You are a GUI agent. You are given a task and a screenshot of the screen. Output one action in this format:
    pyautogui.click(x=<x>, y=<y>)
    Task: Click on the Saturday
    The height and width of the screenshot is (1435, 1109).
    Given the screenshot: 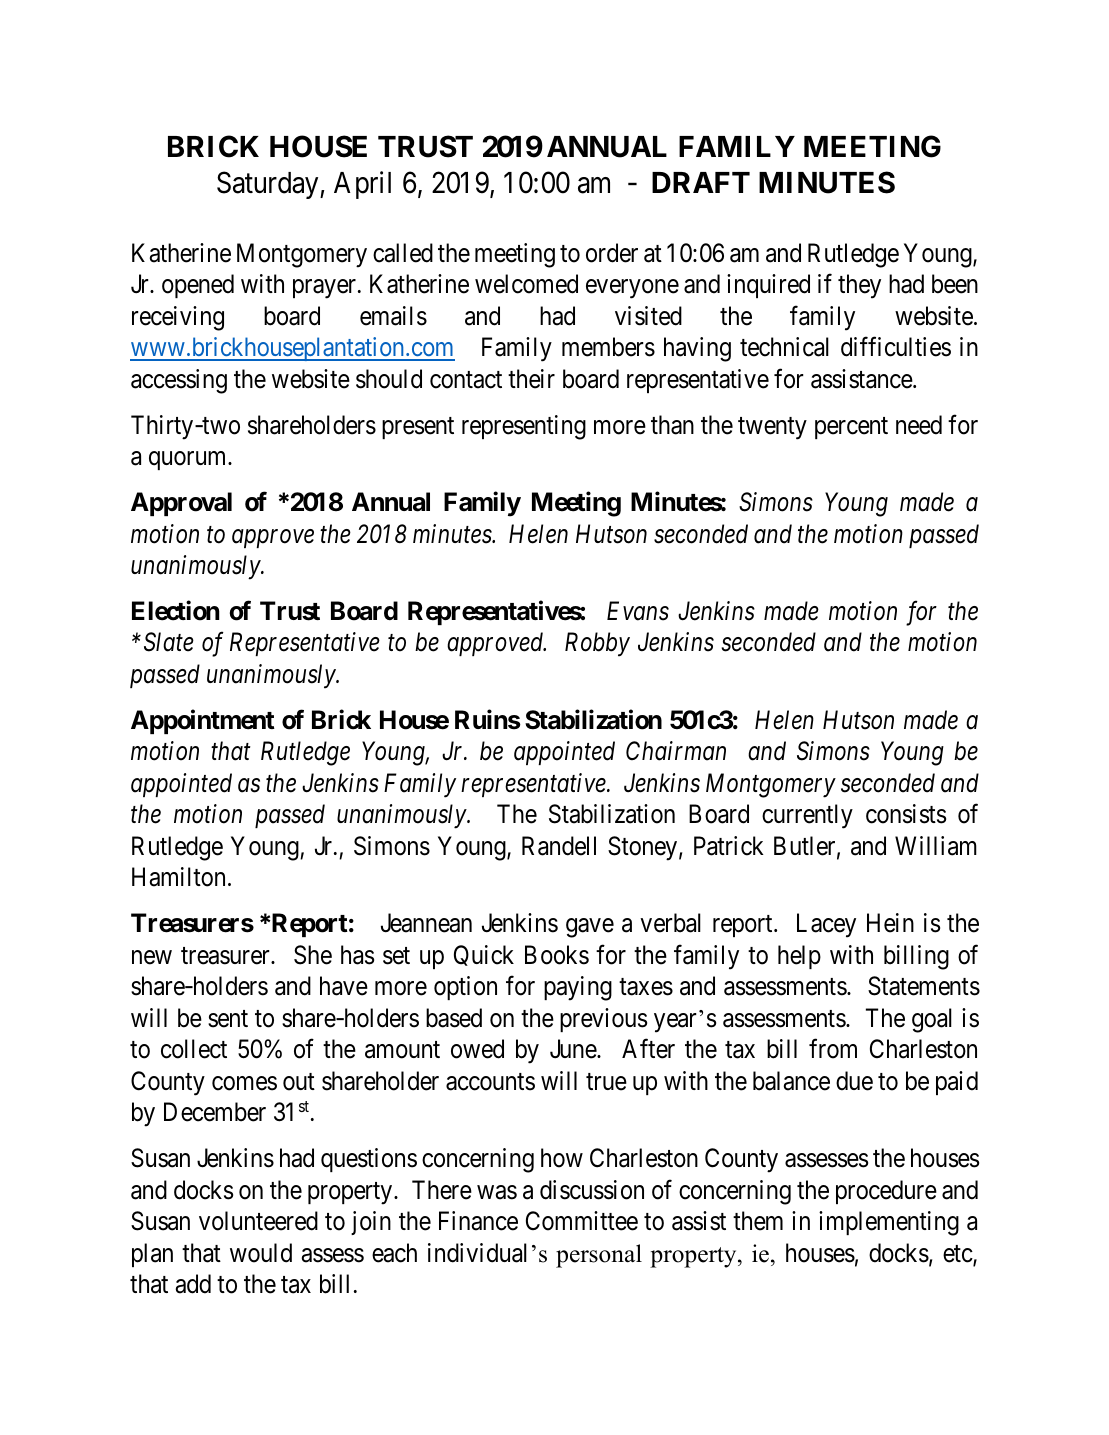 What is the action you would take?
    pyautogui.click(x=269, y=185)
